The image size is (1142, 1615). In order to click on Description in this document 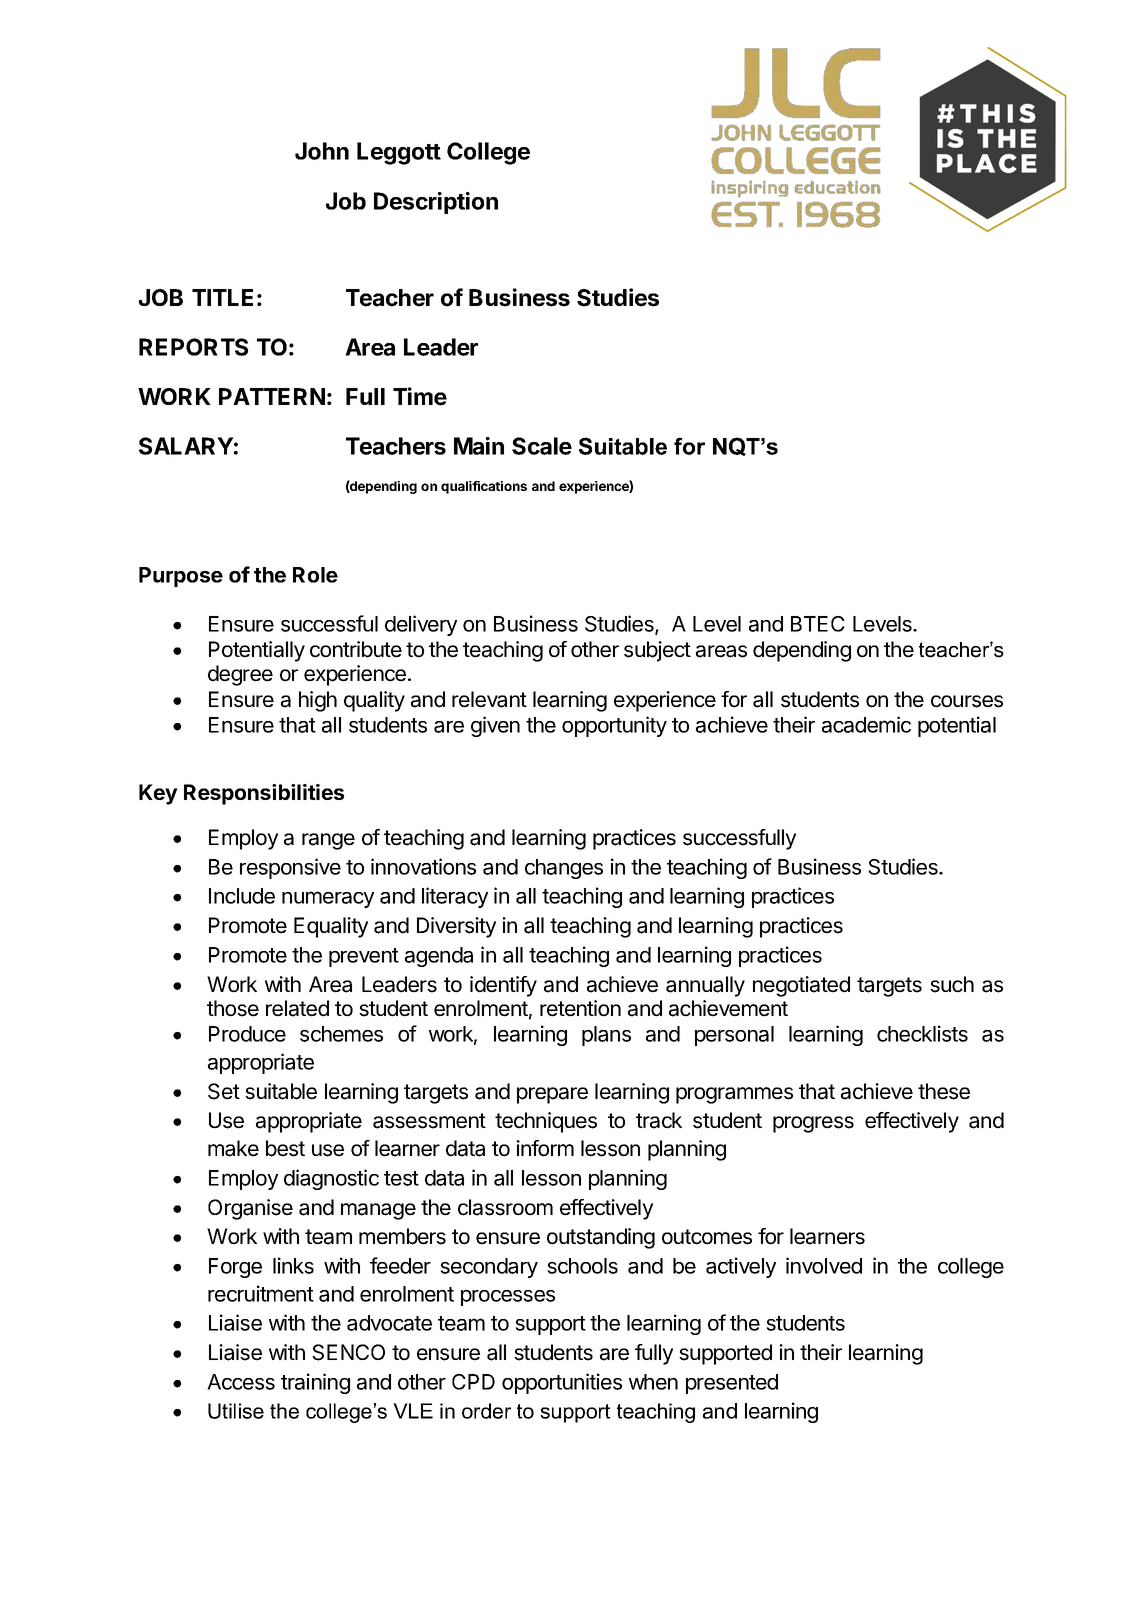, I will do `click(436, 203)`.
